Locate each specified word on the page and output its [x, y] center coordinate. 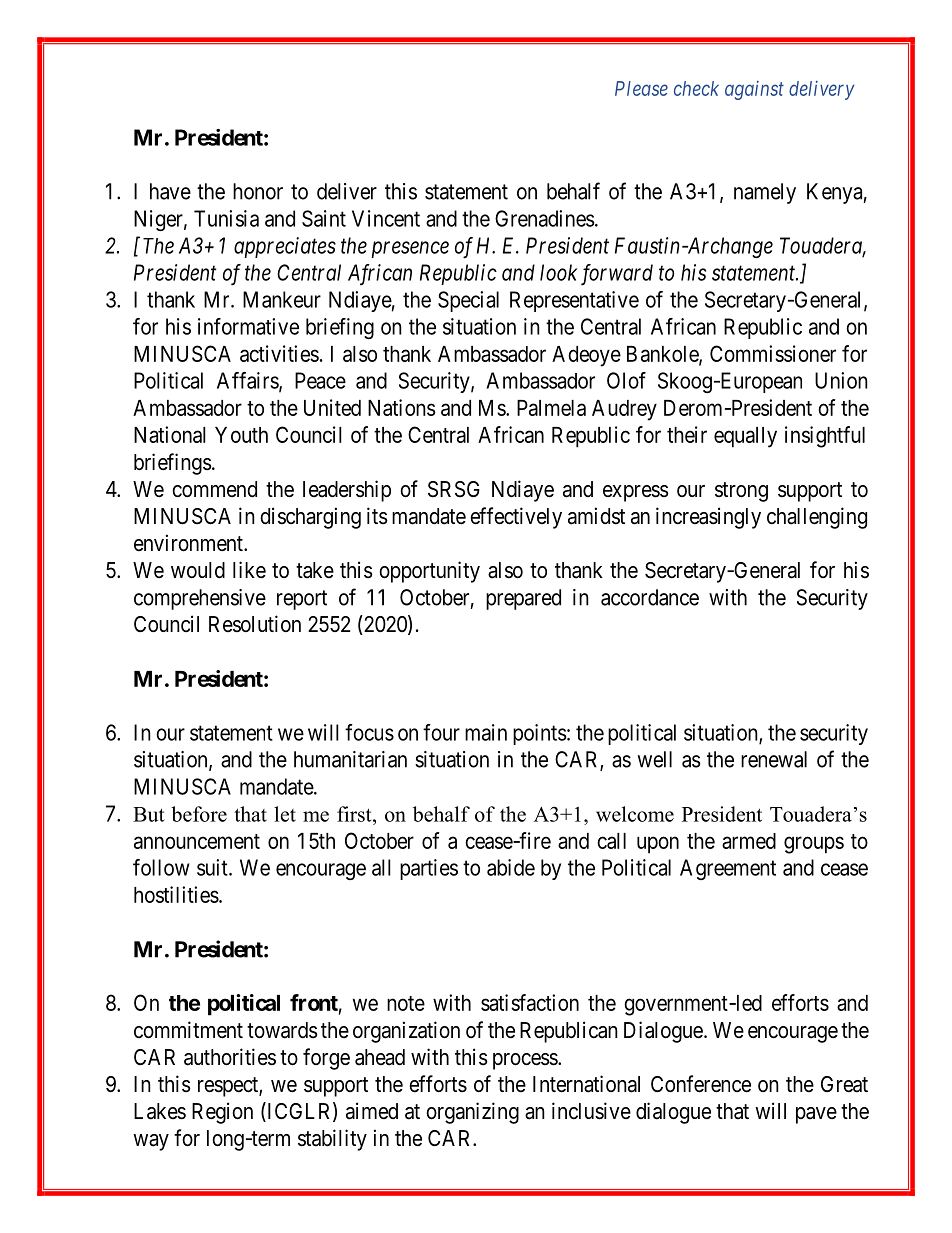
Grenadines [544, 218]
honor [258, 191]
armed [749, 841]
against [754, 90]
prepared [523, 599]
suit [213, 867]
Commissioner [773, 353]
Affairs [248, 381]
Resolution [255, 624]
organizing [472, 1113]
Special [468, 301]
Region [222, 1113]
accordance [650, 597]
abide [511, 867]
